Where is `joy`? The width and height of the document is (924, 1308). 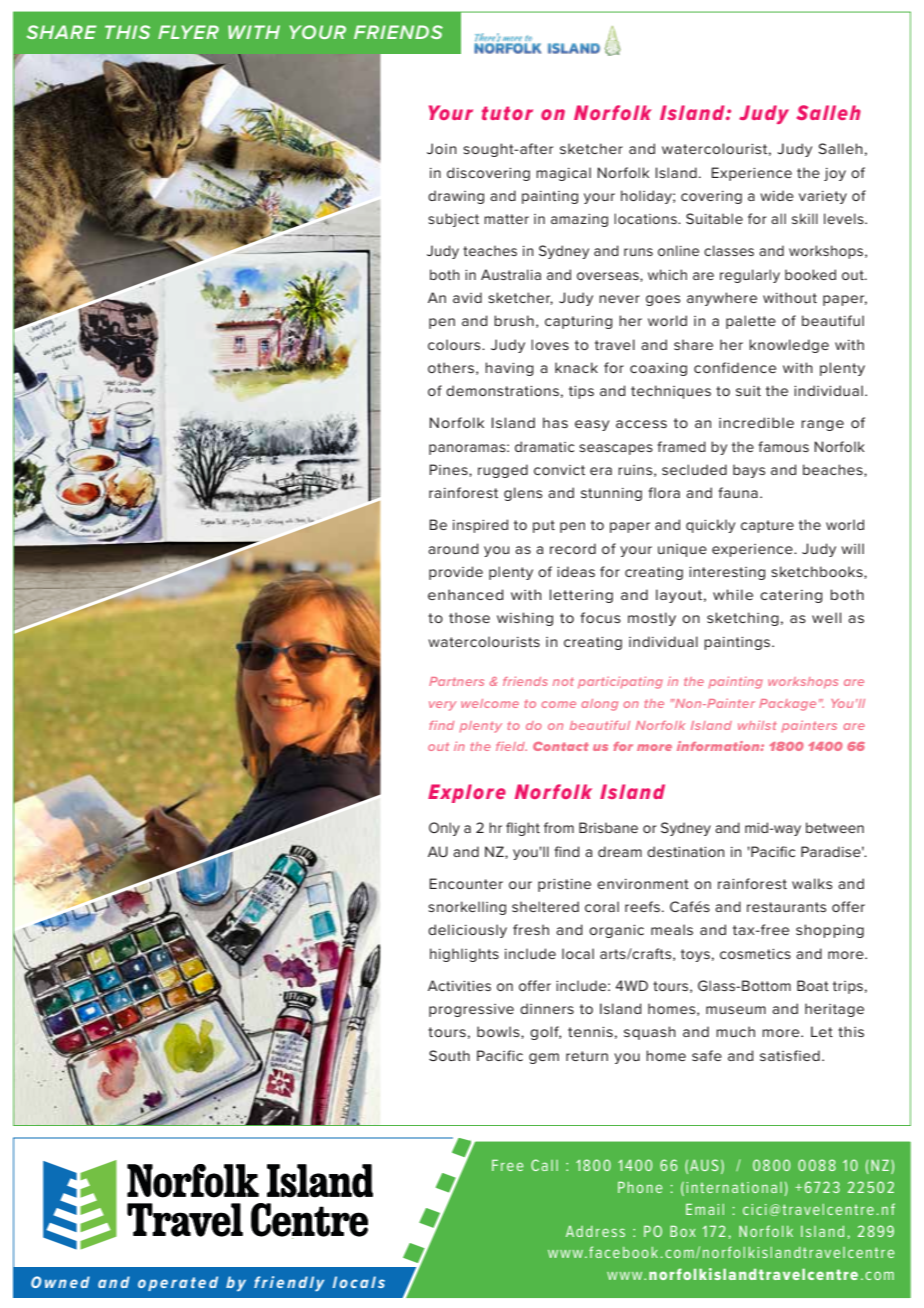
joy is located at coordinates (835, 174).
